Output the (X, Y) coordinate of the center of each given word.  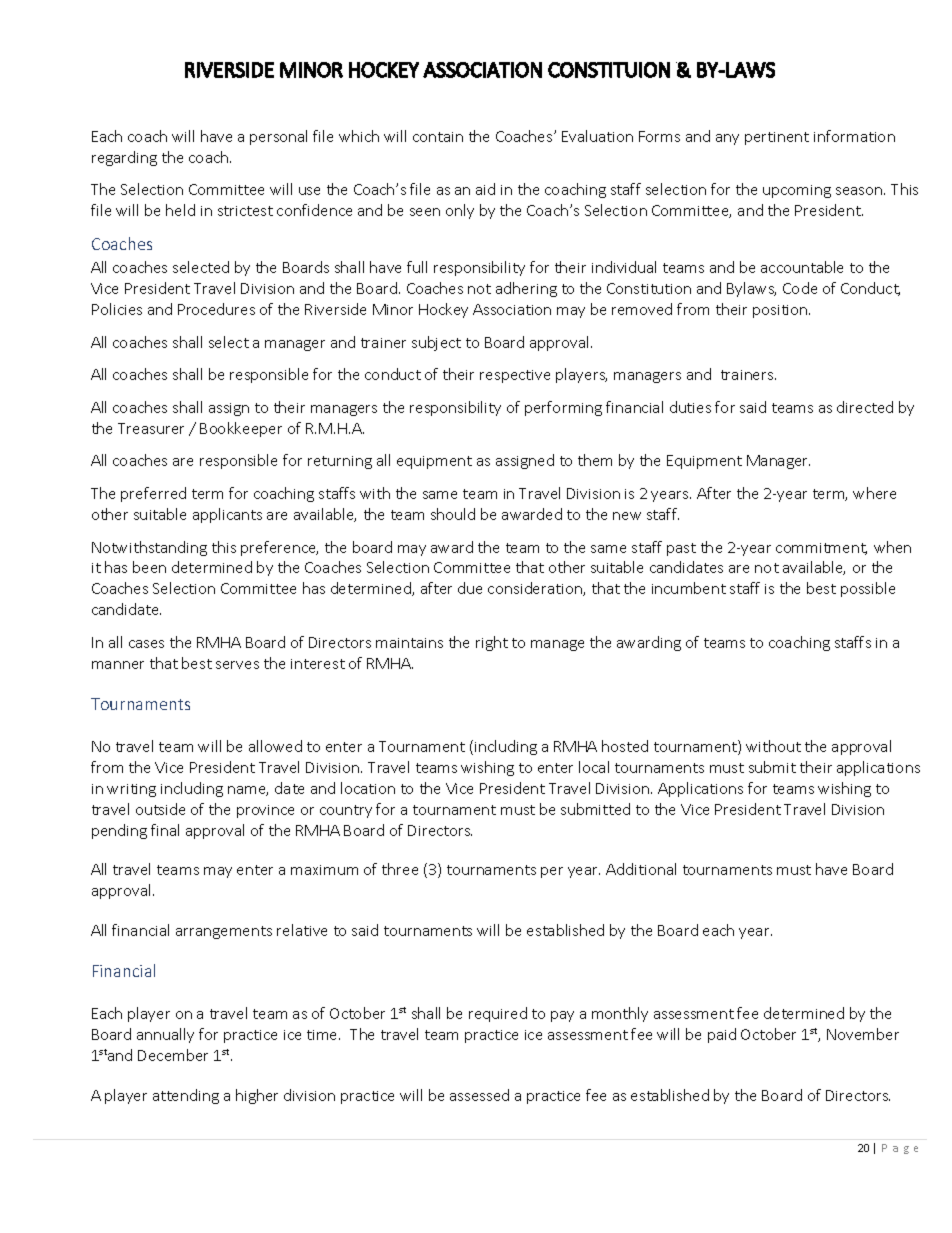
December (173, 1055)
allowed (275, 746)
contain (438, 137)
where (874, 493)
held (180, 210)
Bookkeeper (241, 429)
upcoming (797, 191)
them (595, 460)
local (594, 767)
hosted (625, 746)
